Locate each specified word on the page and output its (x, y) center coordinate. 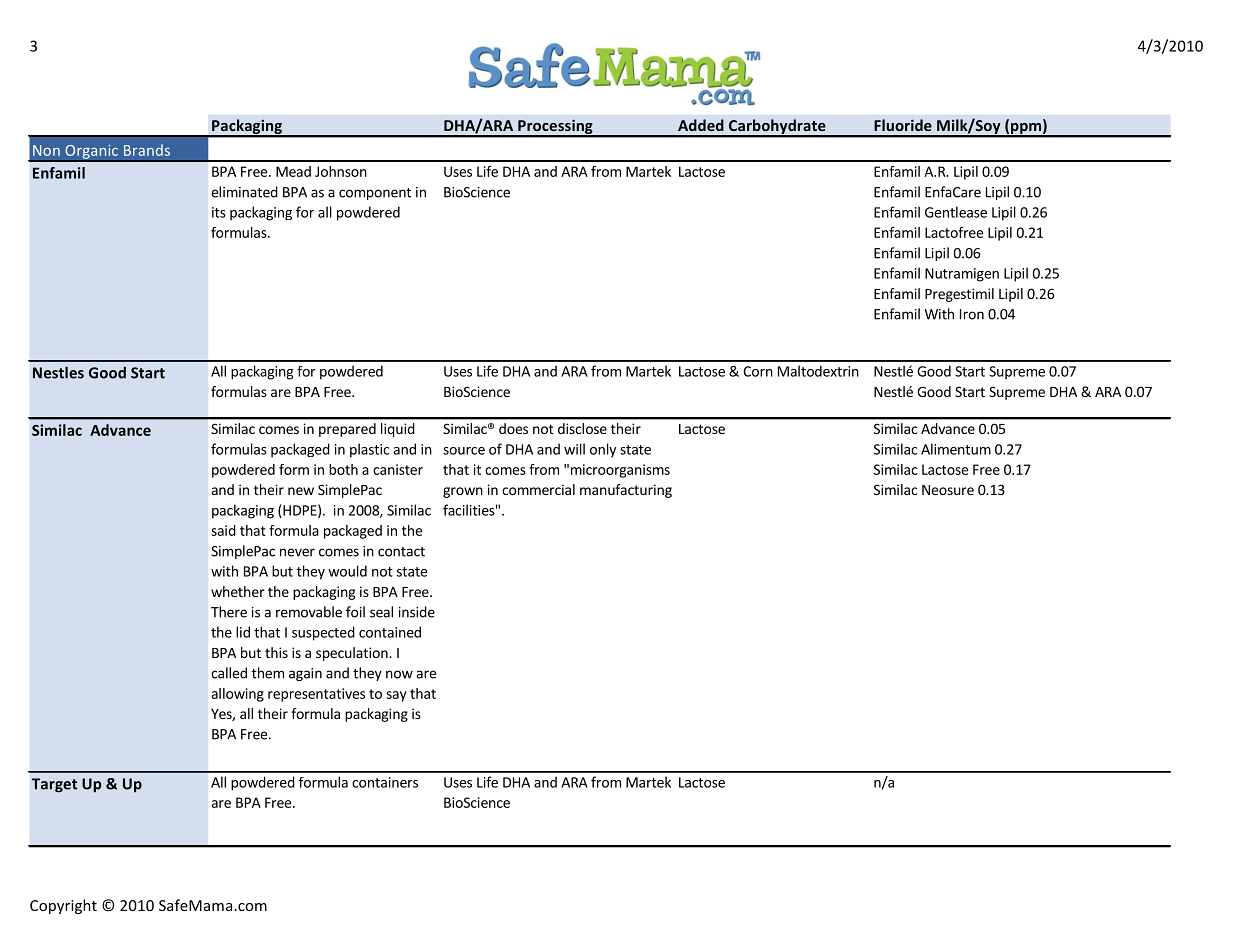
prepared (347, 430)
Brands (147, 150)
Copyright (63, 906)
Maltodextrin (818, 371)
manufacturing (626, 491)
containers (385, 782)
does (513, 428)
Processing (555, 128)
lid (243, 632)
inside (417, 612)
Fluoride (903, 125)
